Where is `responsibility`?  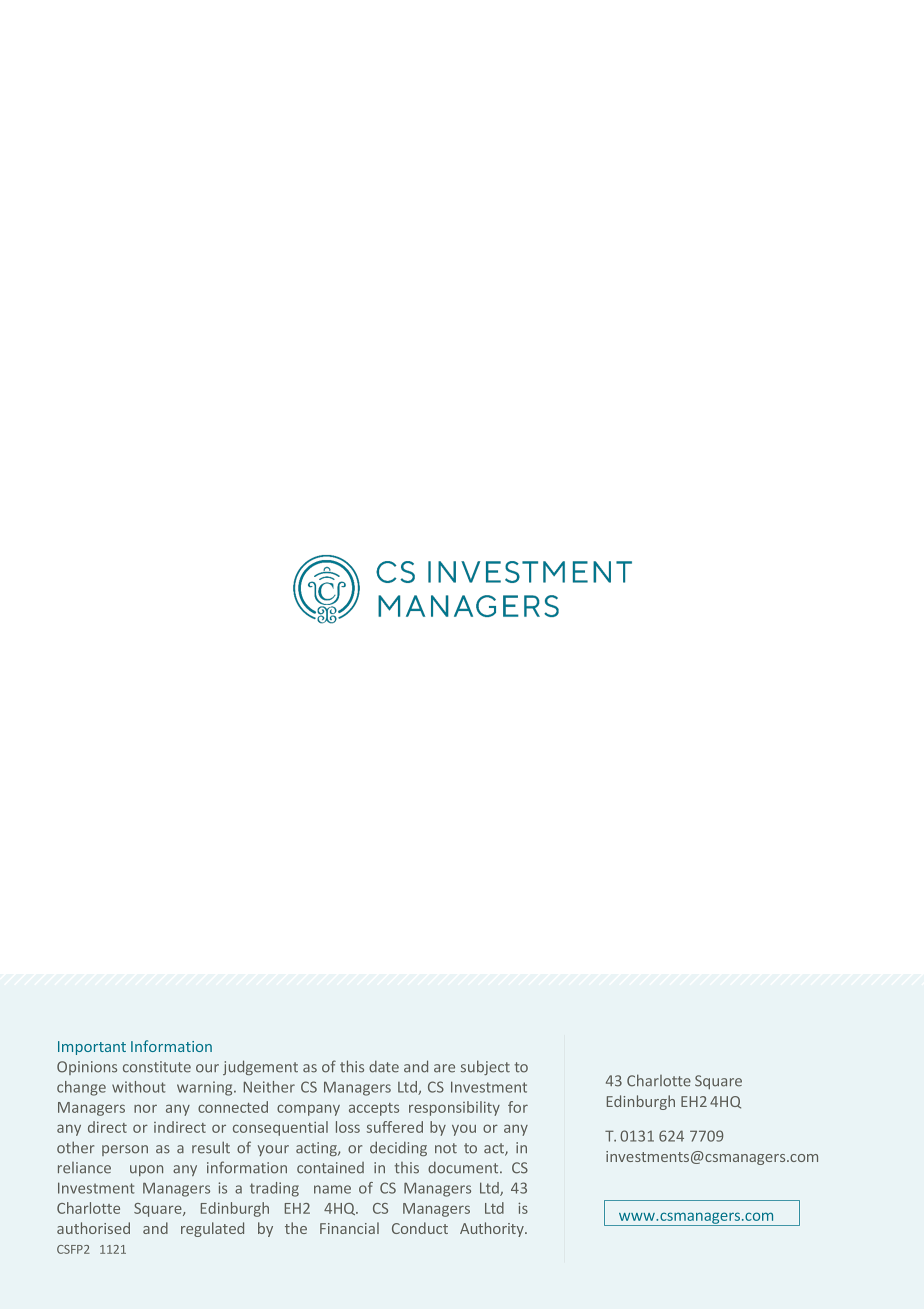 responsibility is located at coordinates (454, 1108).
